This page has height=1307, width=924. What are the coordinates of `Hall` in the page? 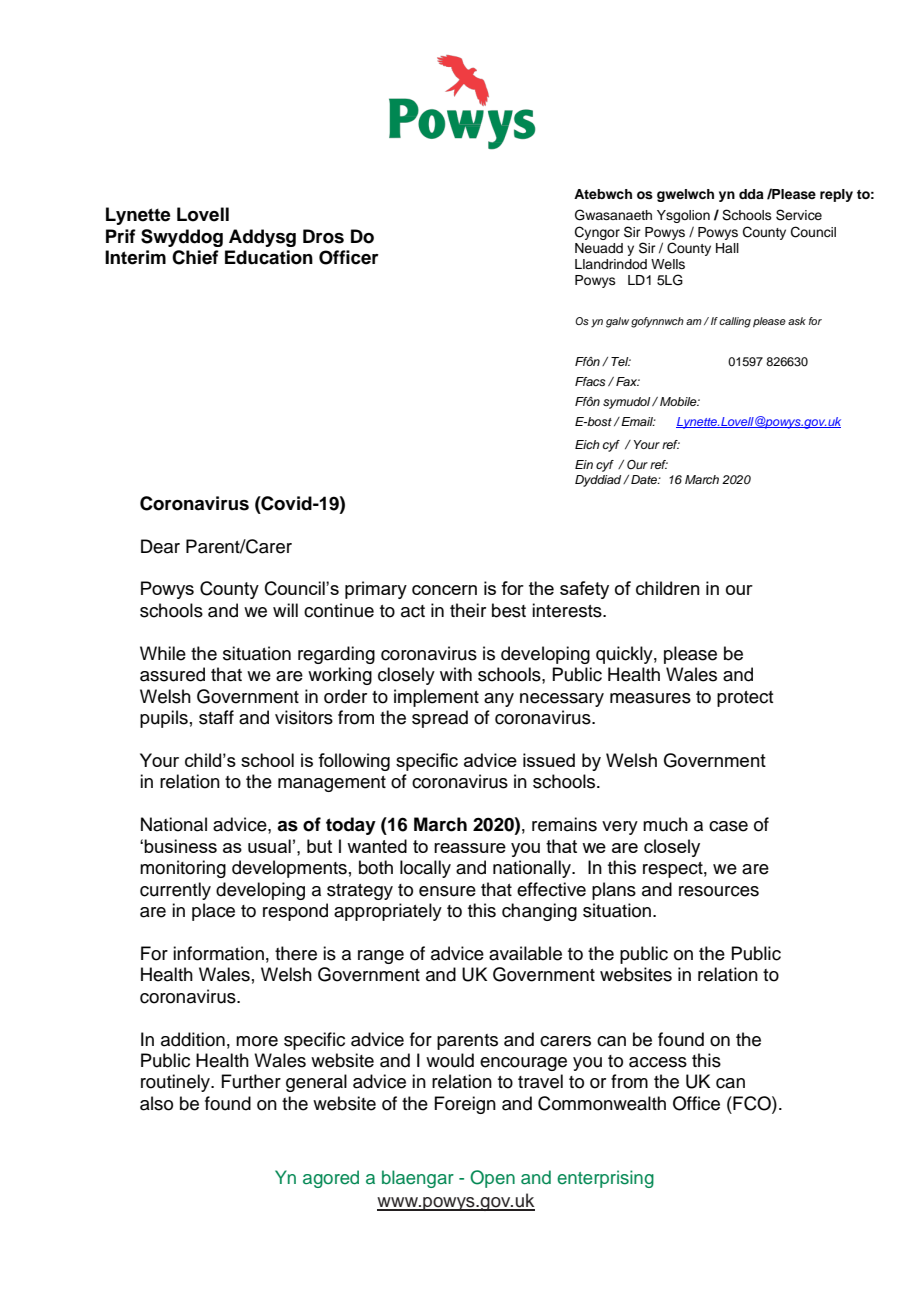 It's located at (727, 248).
